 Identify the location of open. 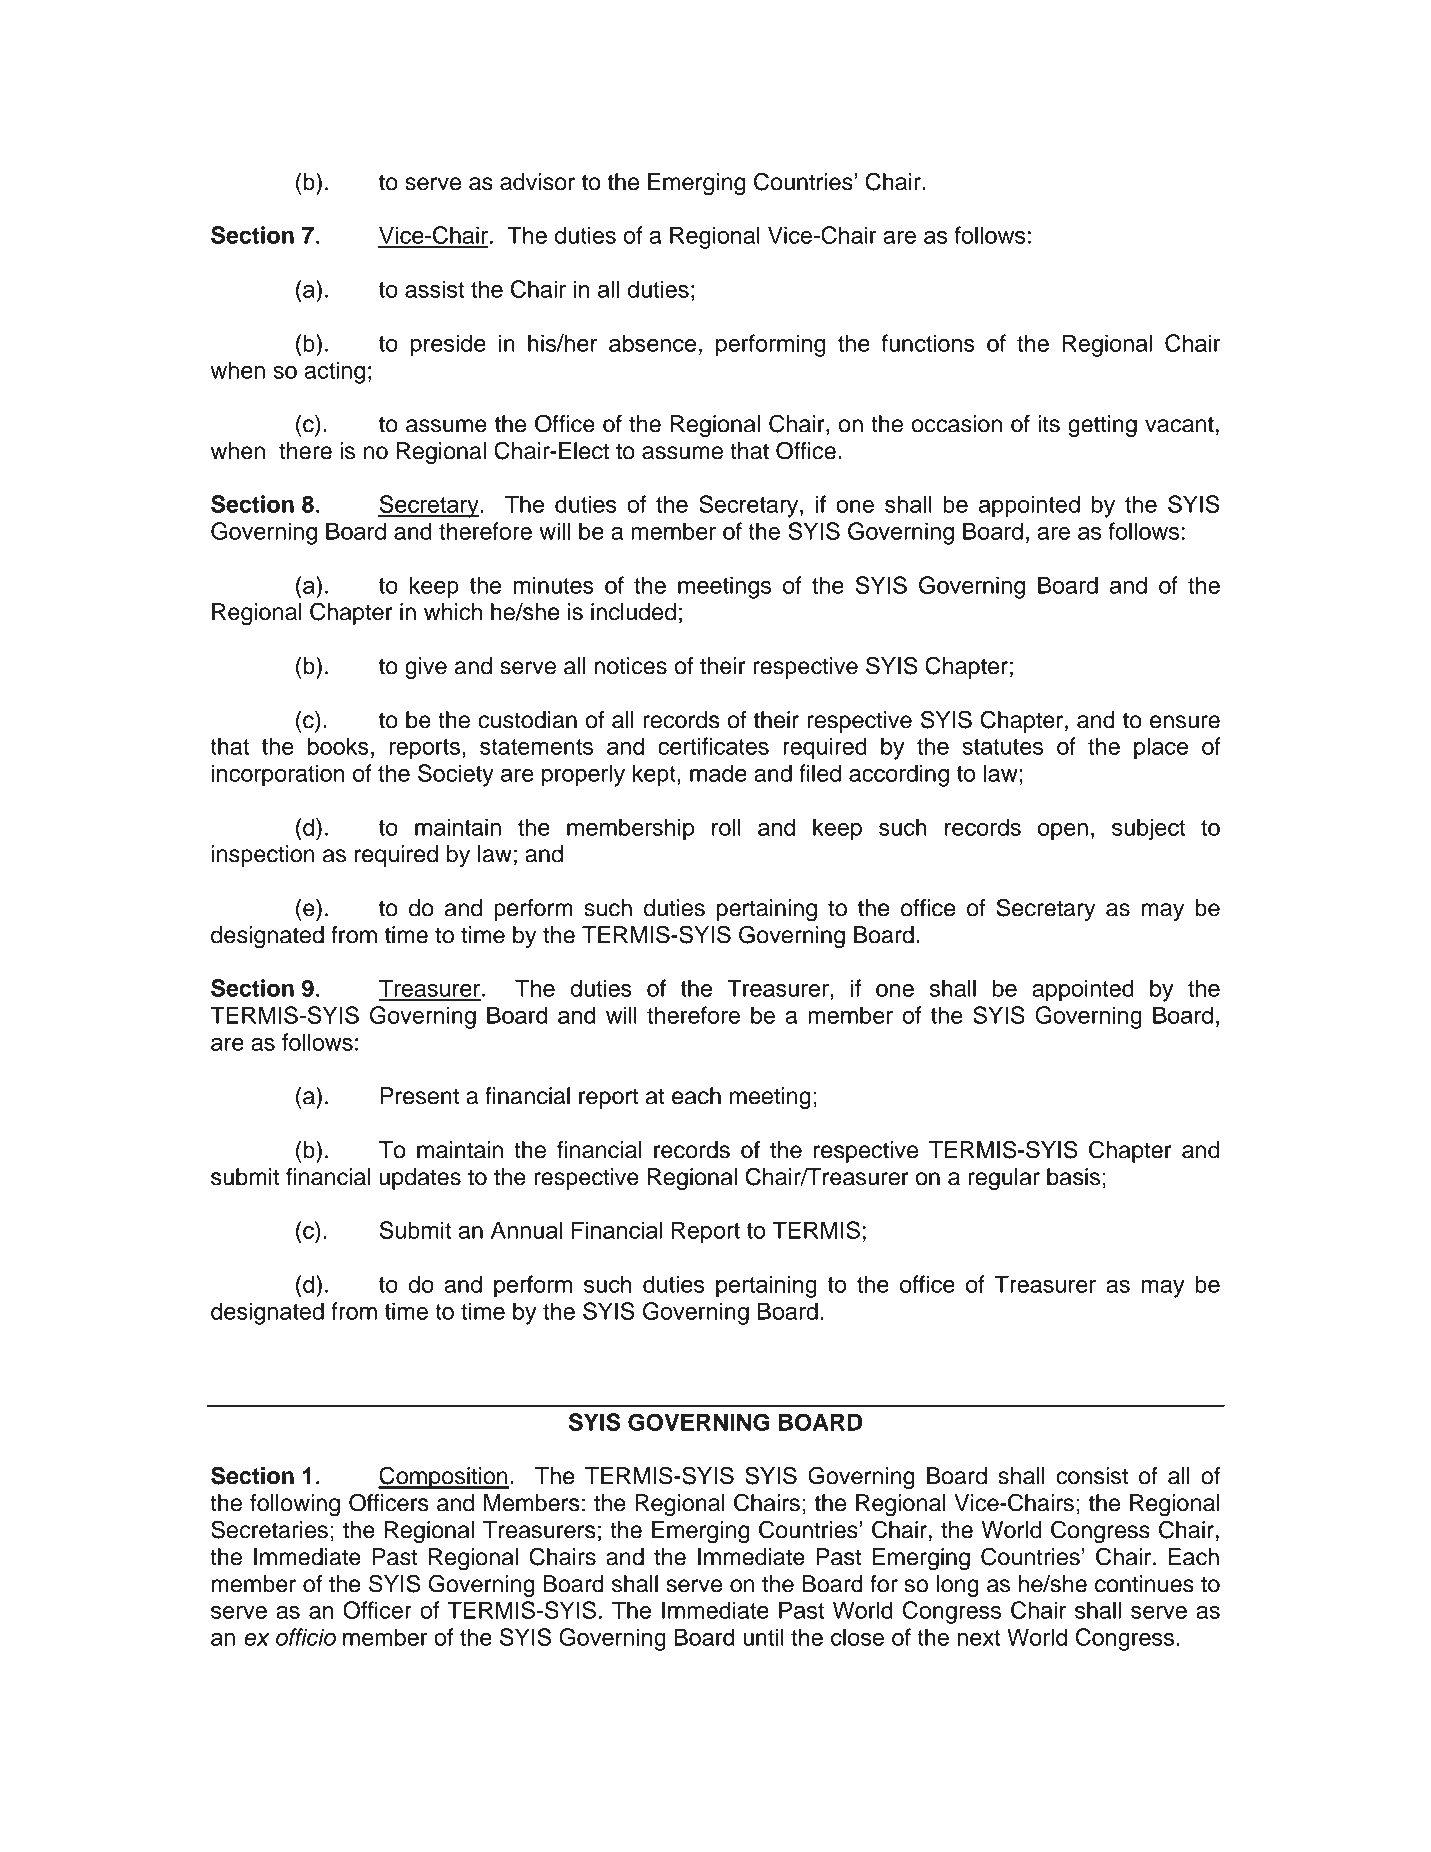
(1063, 832).
